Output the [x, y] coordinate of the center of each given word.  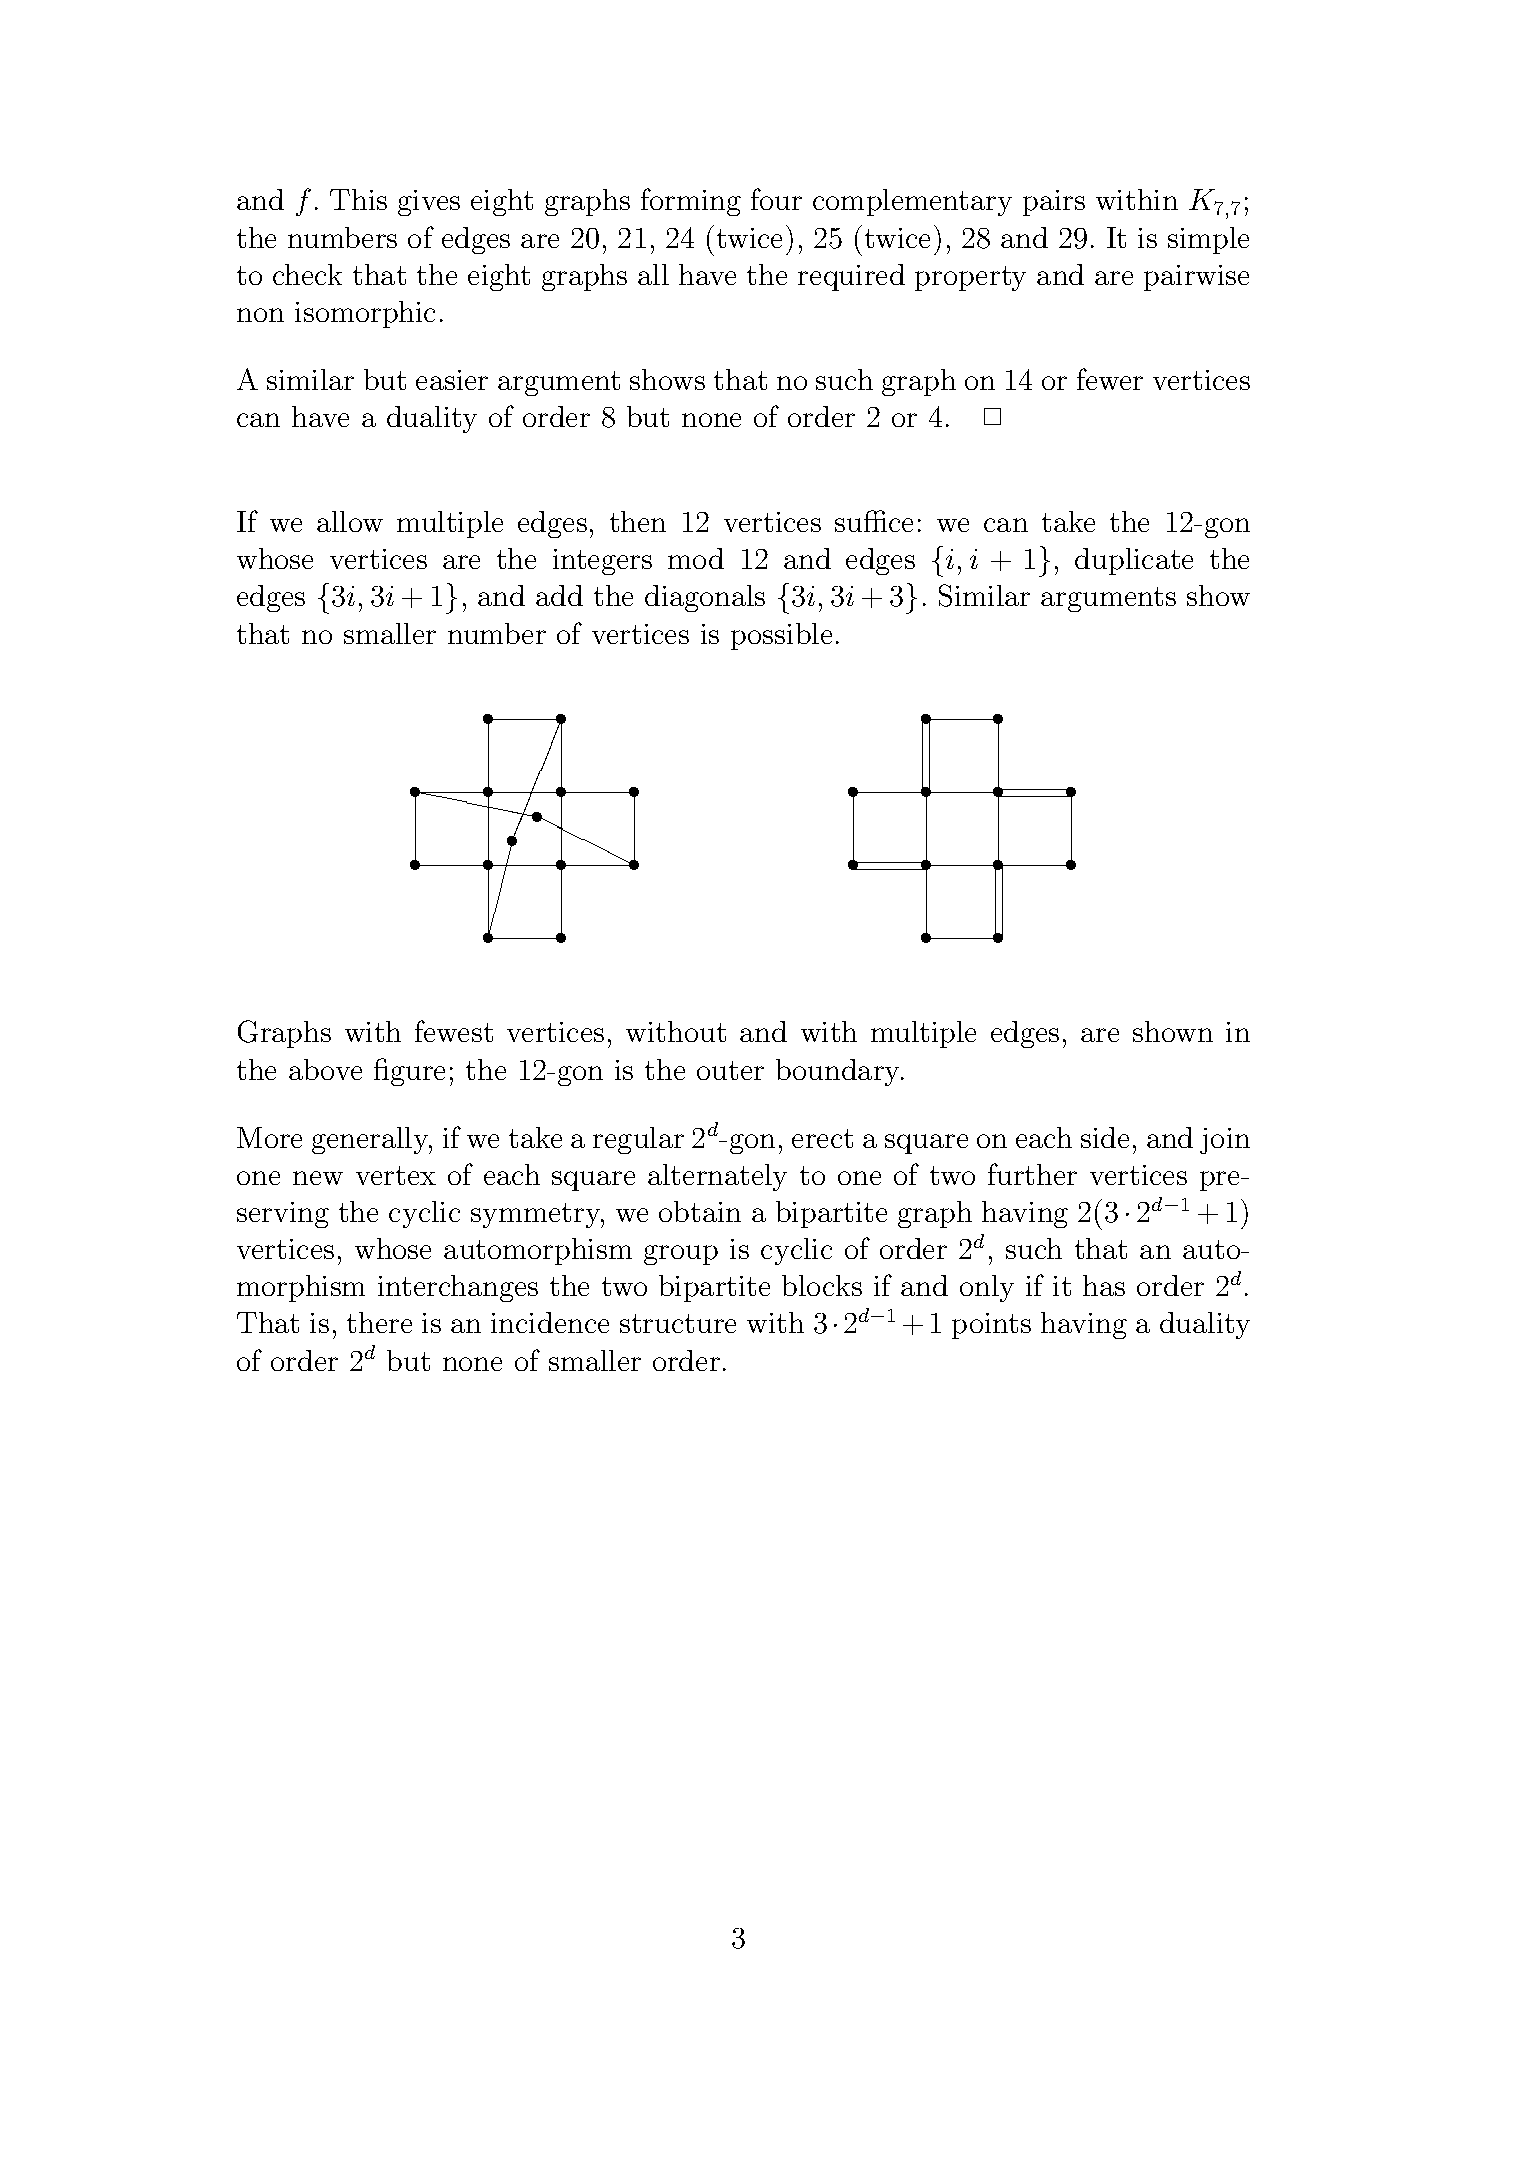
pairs [1054, 203]
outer [730, 1070]
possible [781, 636]
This [358, 199]
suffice [874, 521]
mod [696, 558]
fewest [454, 1031]
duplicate [1134, 561]
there [379, 1322]
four [776, 199]
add [559, 595]
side [1105, 1137]
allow [350, 521]
